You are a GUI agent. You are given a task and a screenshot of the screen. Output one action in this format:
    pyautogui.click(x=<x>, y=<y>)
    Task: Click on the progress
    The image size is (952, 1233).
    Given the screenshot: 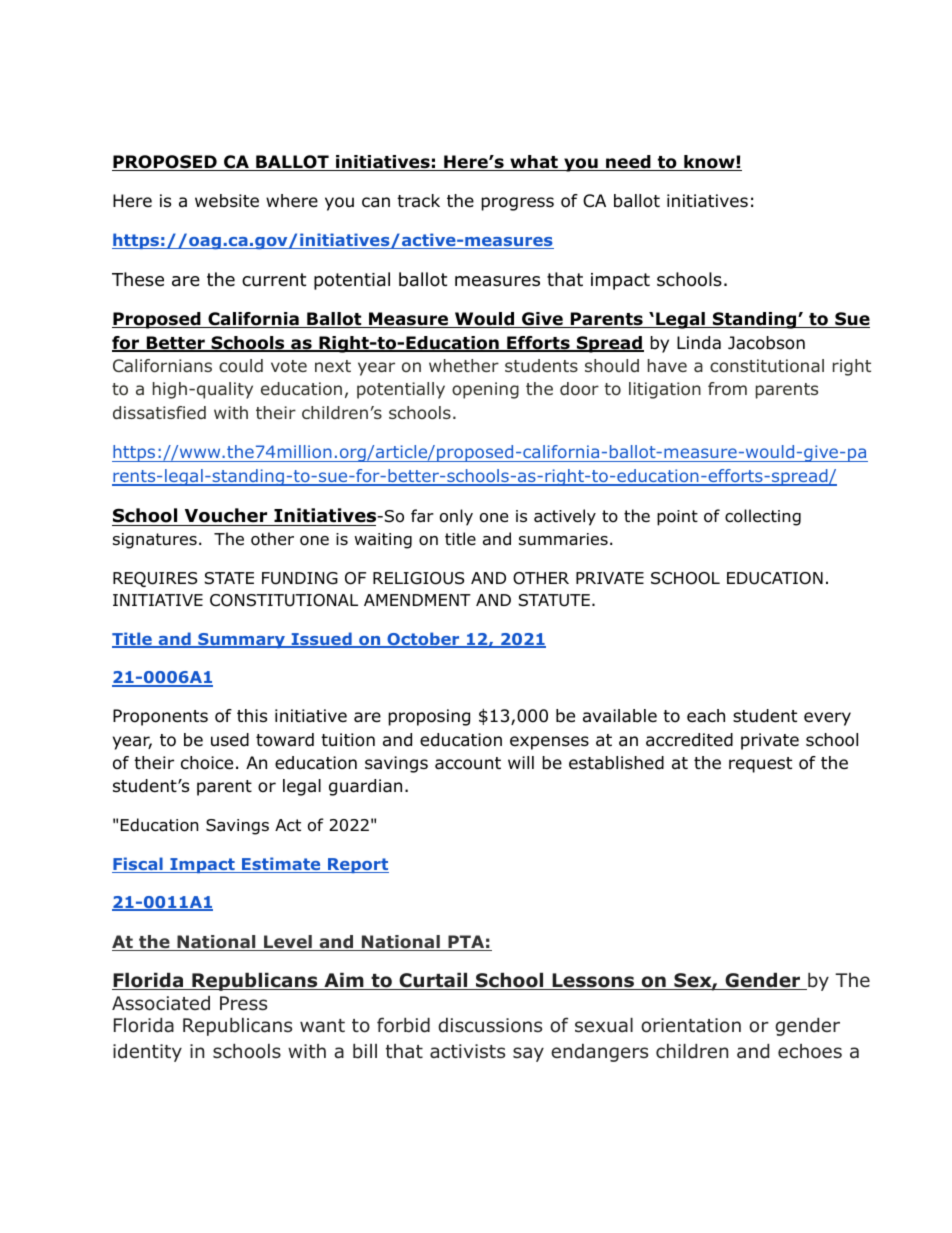 What is the action you would take?
    pyautogui.click(x=517, y=204)
